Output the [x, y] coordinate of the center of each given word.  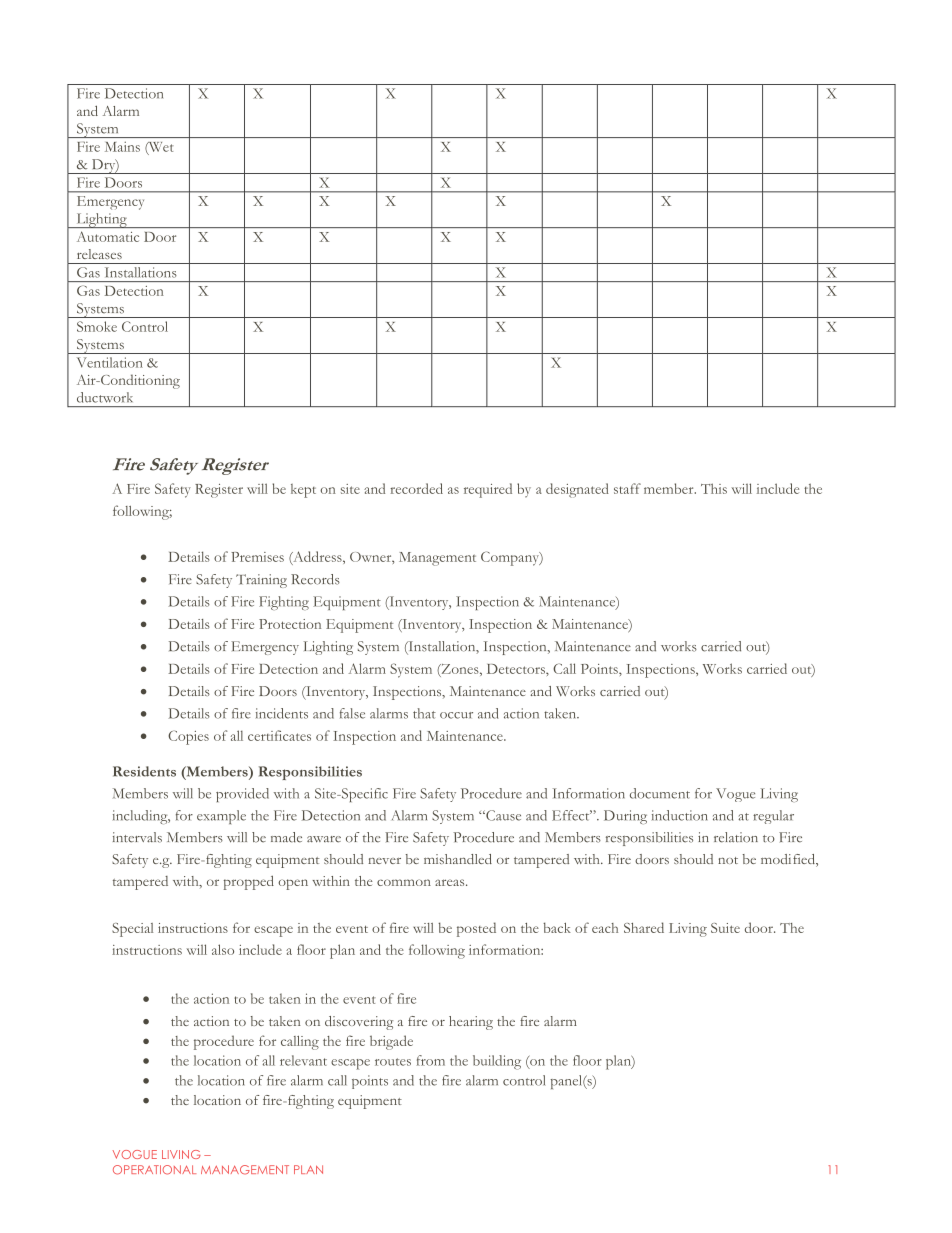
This [714, 488]
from [431, 1060]
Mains [122, 147]
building [497, 1062]
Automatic [108, 237]
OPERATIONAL [154, 1170]
